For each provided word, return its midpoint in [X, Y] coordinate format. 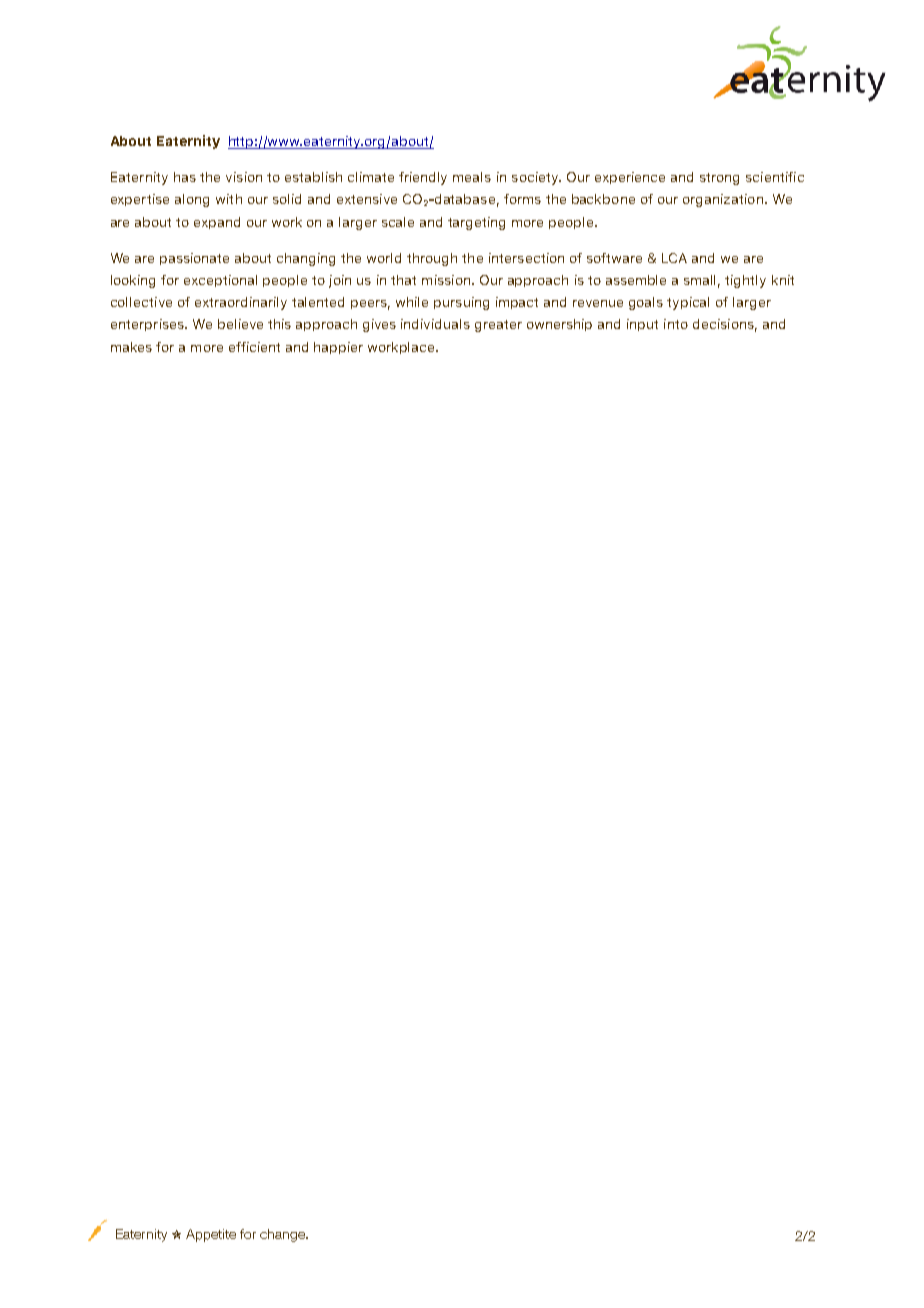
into [676, 324]
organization [723, 200]
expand [217, 223]
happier [338, 348]
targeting [476, 223]
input [642, 325]
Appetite [211, 1235]
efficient [254, 347]
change [283, 1235]
